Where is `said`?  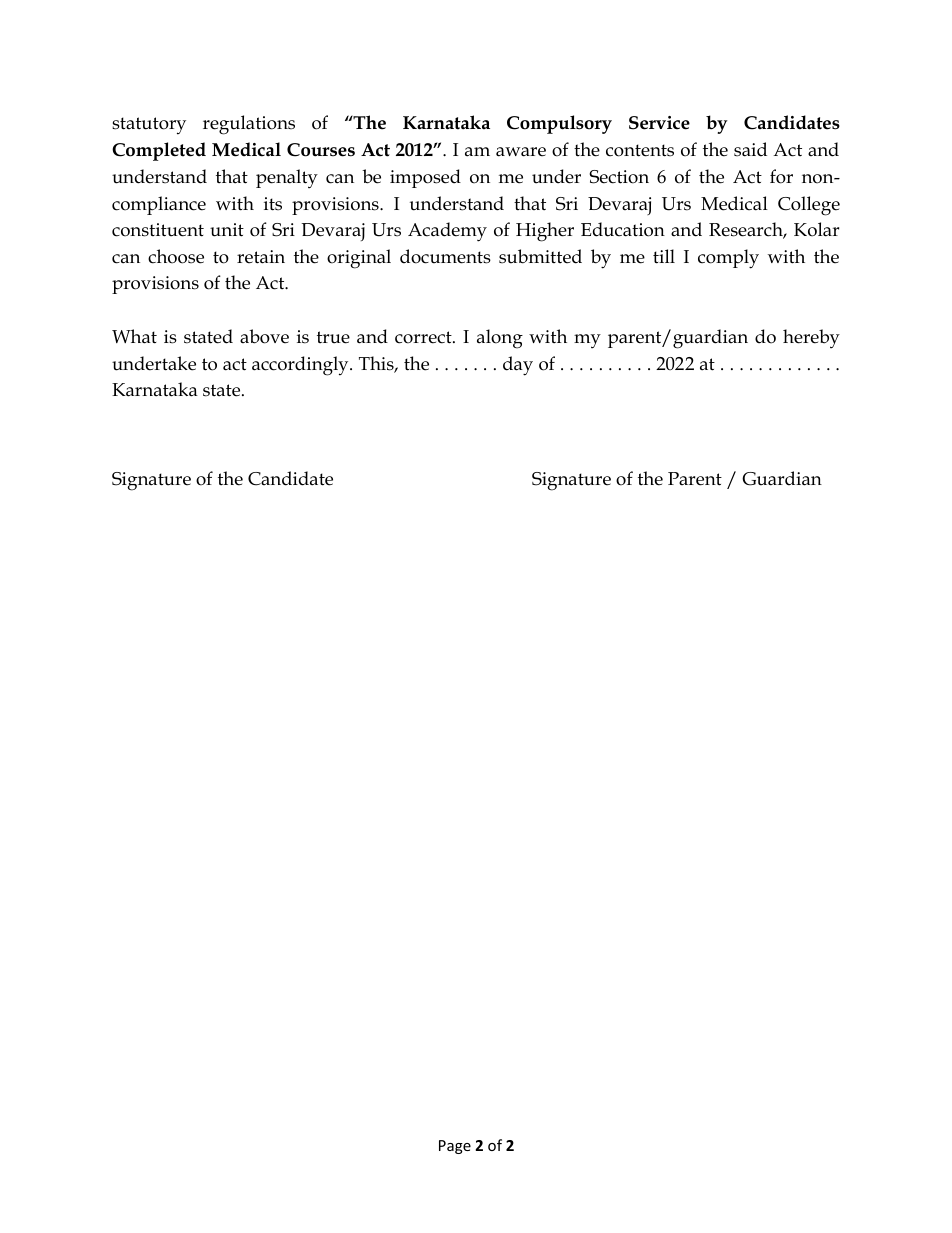 said is located at coordinates (750, 149).
